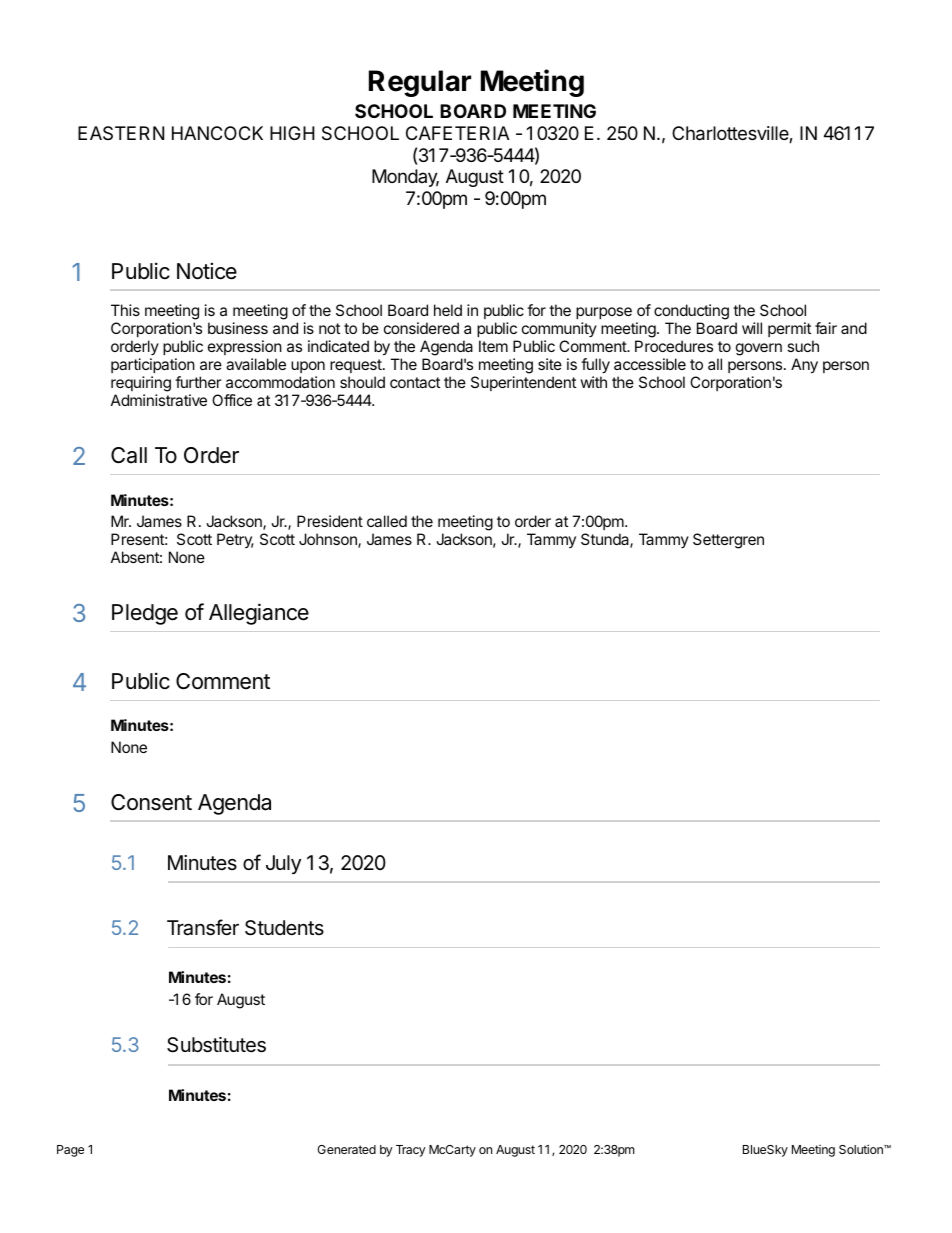 Image resolution: width=952 pixels, height=1233 pixels. I want to click on July, so click(283, 864).
